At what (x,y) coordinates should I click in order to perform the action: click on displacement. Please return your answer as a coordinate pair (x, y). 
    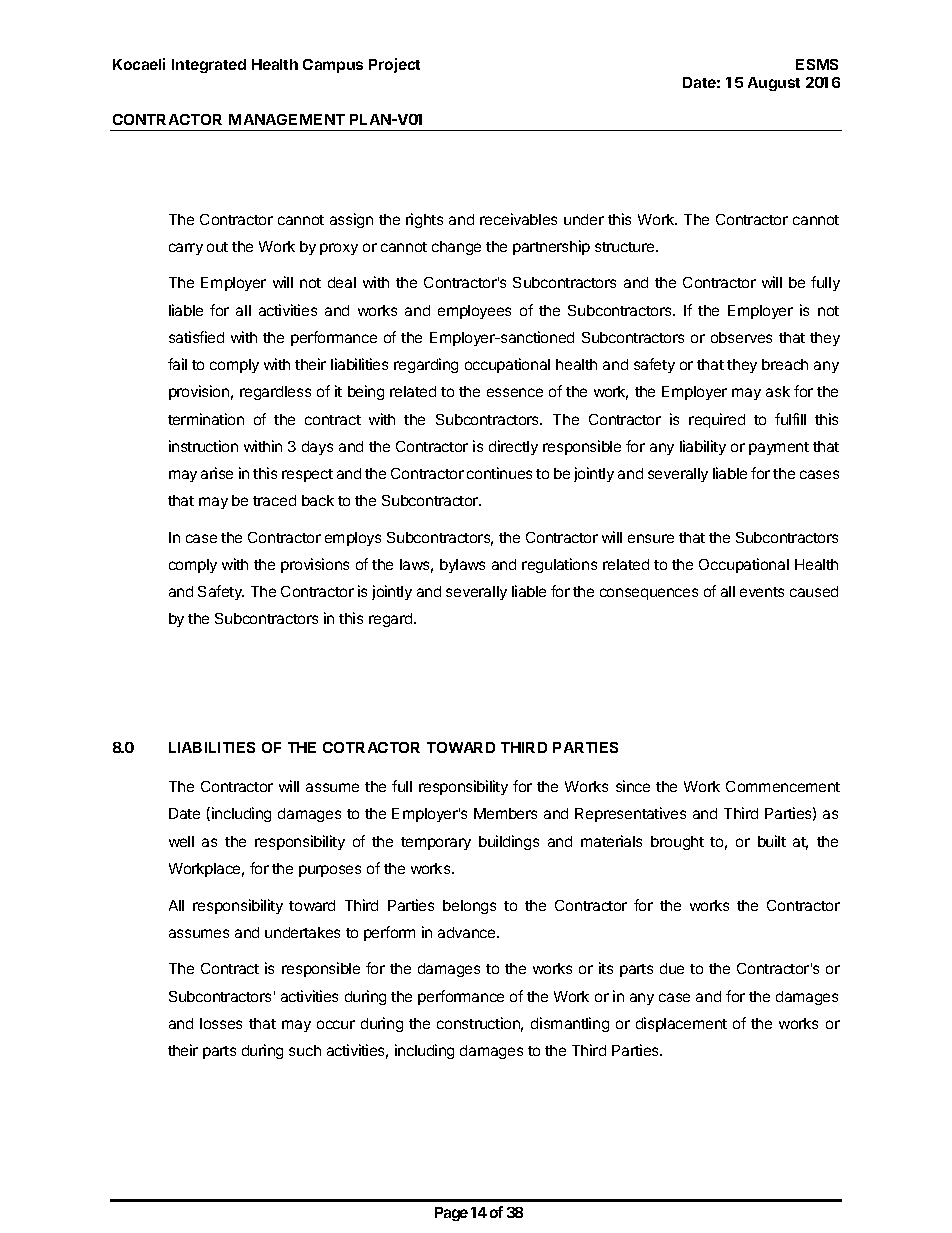
    Looking at the image, I should click on (681, 1024).
